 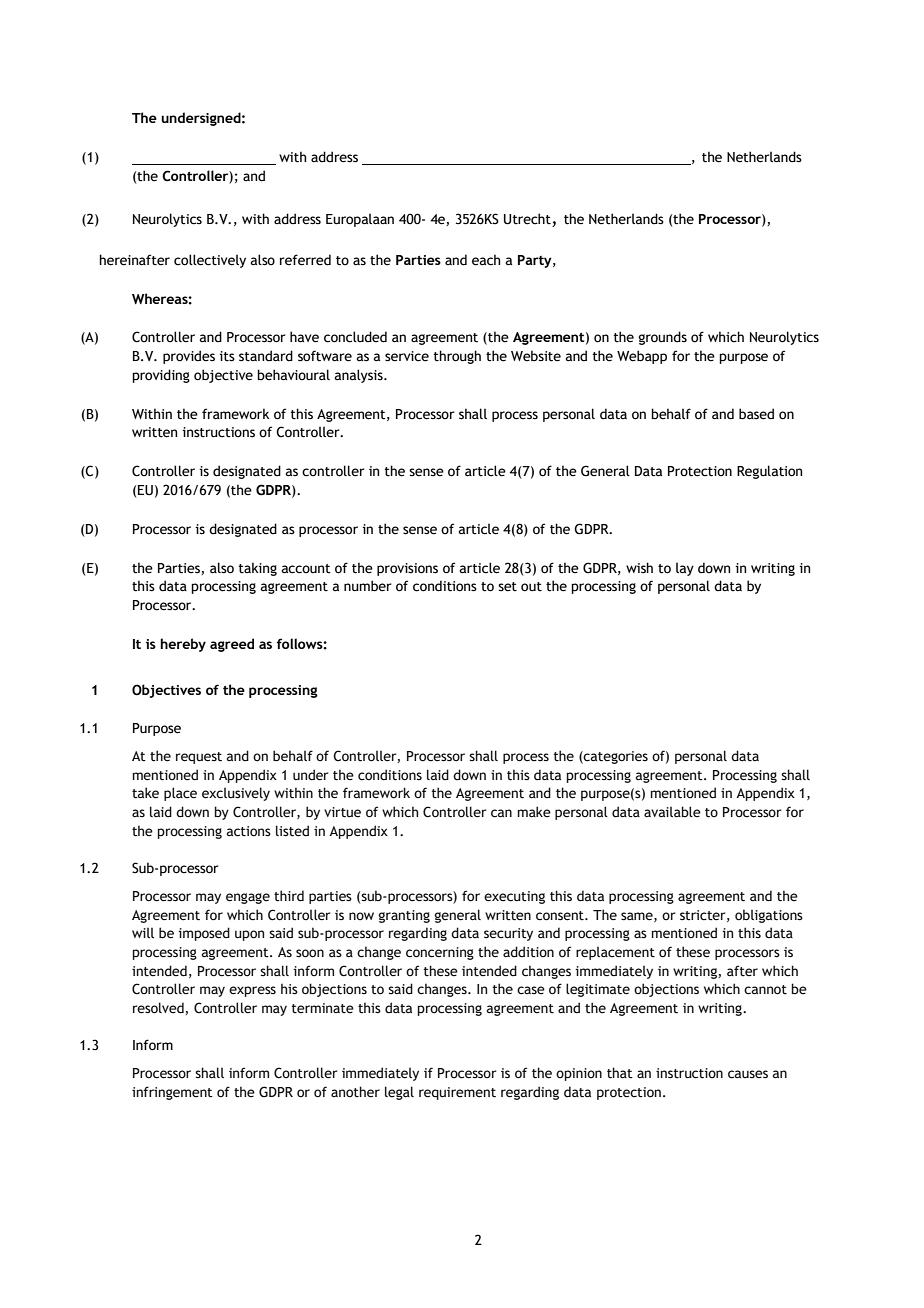 What do you see at coordinates (172, 1093) in the screenshot?
I see `infringement` at bounding box center [172, 1093].
